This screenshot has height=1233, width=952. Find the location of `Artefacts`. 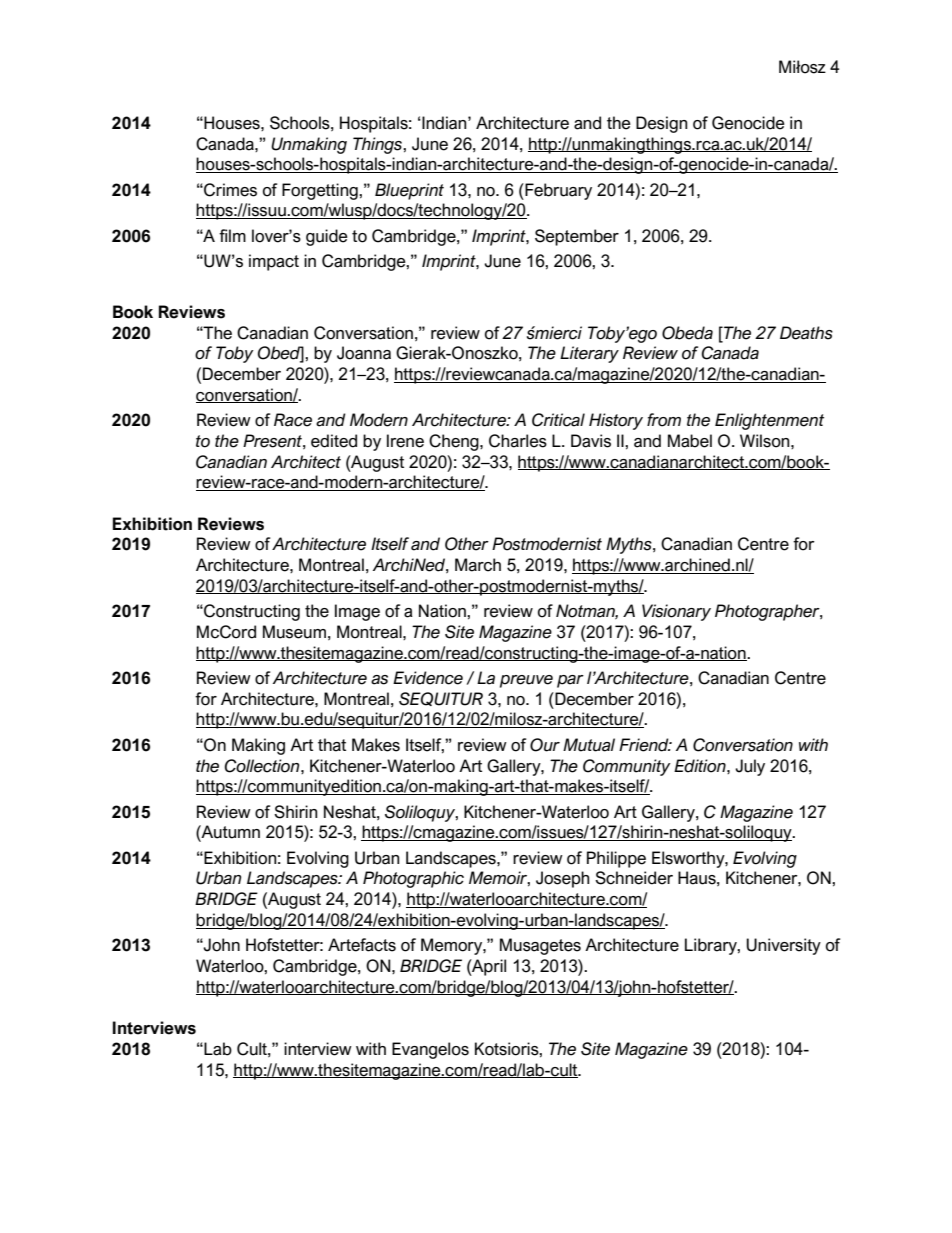

Artefacts is located at coordinates (362, 945).
